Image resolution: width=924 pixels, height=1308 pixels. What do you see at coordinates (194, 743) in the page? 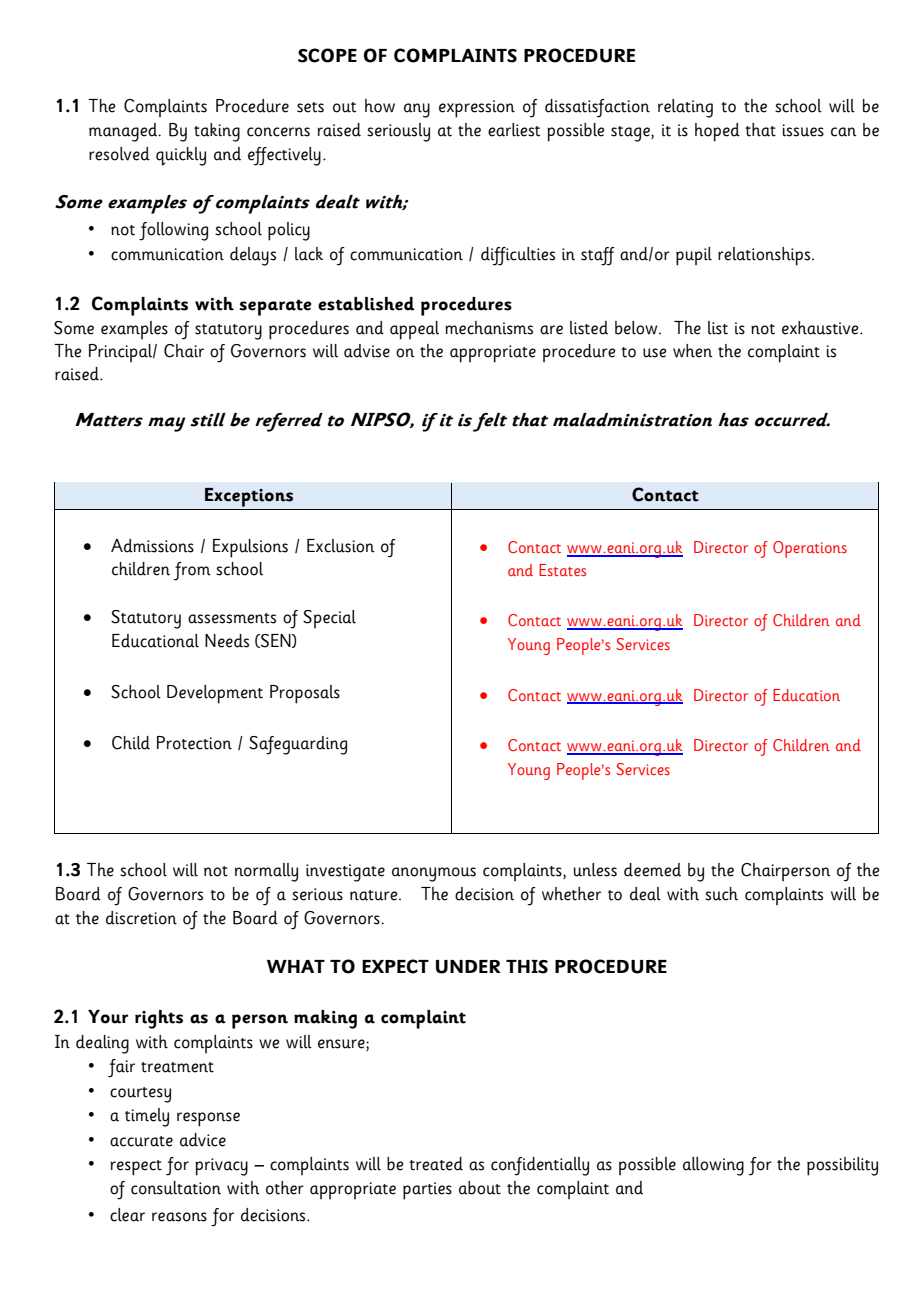
I see `Protection` at bounding box center [194, 743].
